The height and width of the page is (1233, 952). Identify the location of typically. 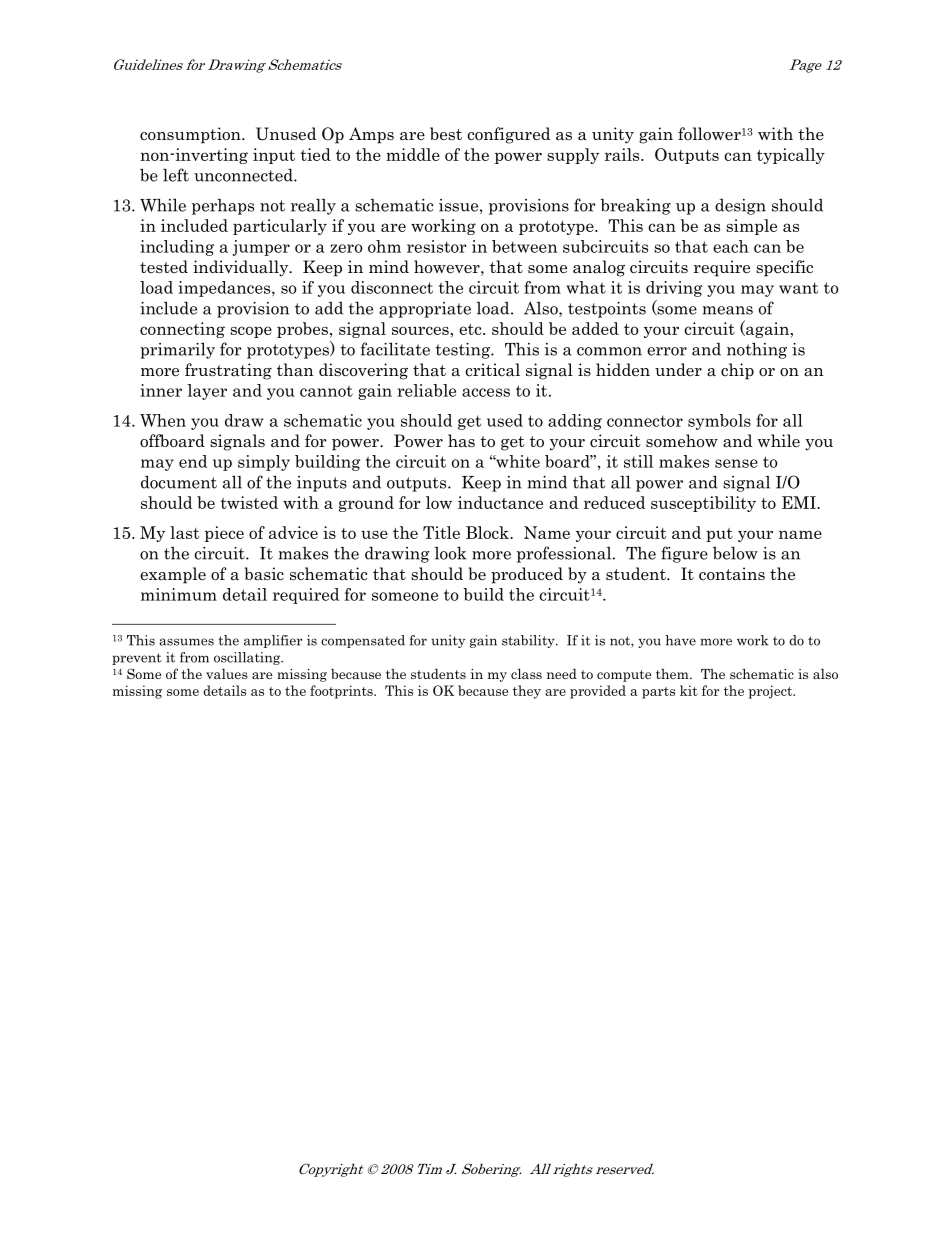
(791, 156).
